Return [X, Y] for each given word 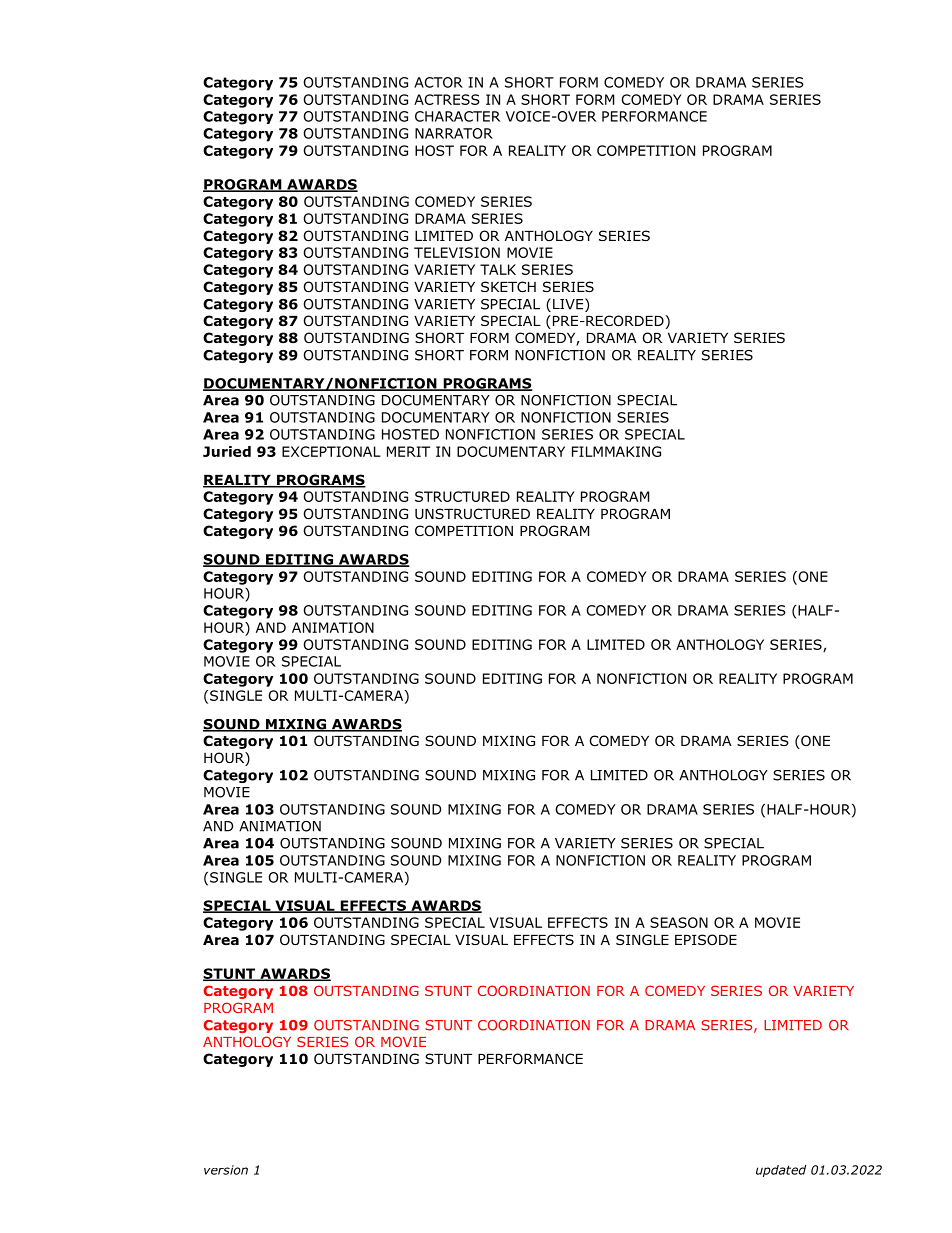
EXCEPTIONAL [331, 451]
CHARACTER [457, 116]
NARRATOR [454, 133]
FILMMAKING [616, 451]
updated [781, 1171]
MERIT [408, 451]
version [226, 1170]
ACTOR [438, 82]
